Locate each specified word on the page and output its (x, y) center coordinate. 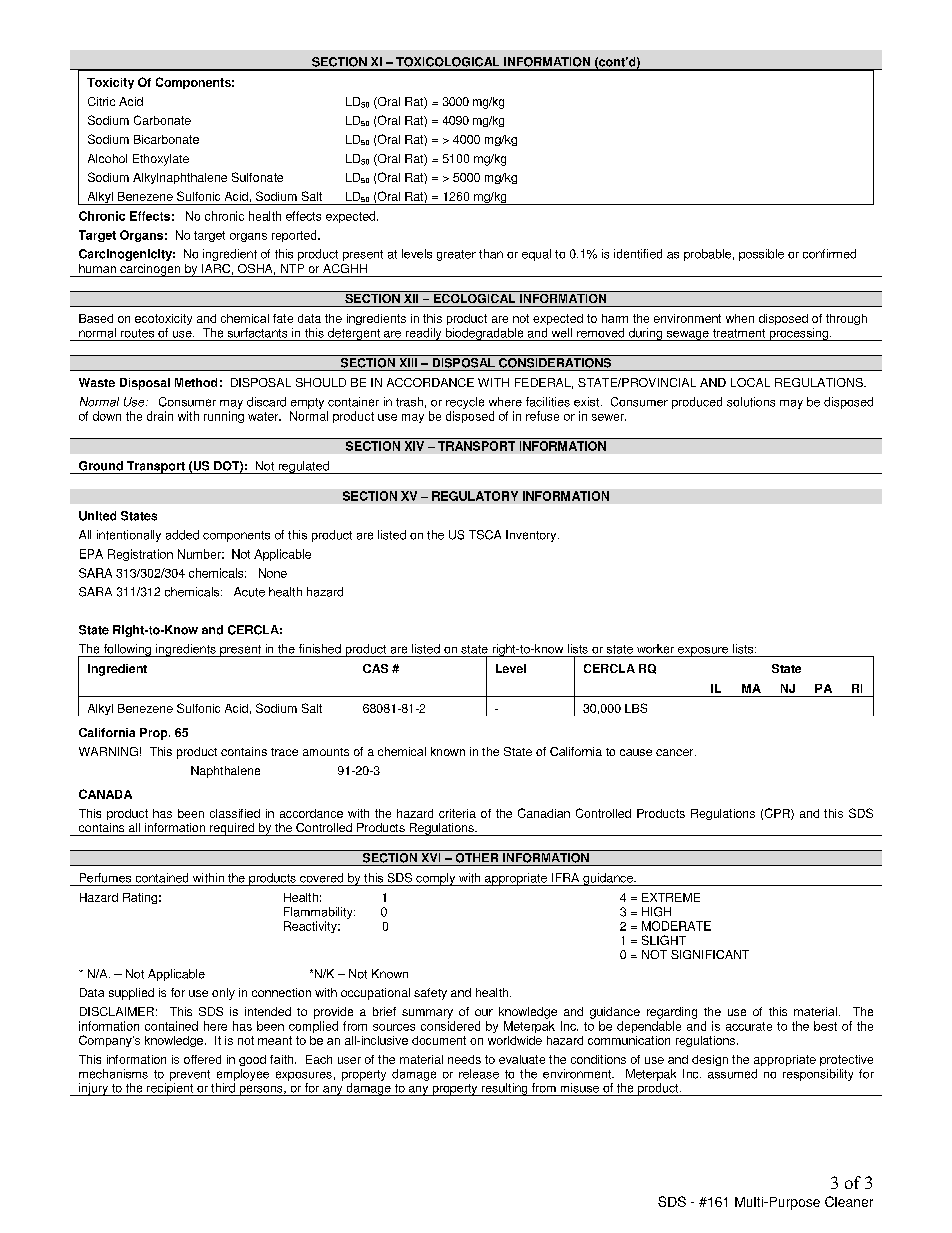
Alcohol (107, 158)
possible (761, 255)
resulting (504, 1089)
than (491, 254)
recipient (170, 1089)
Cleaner (849, 1201)
